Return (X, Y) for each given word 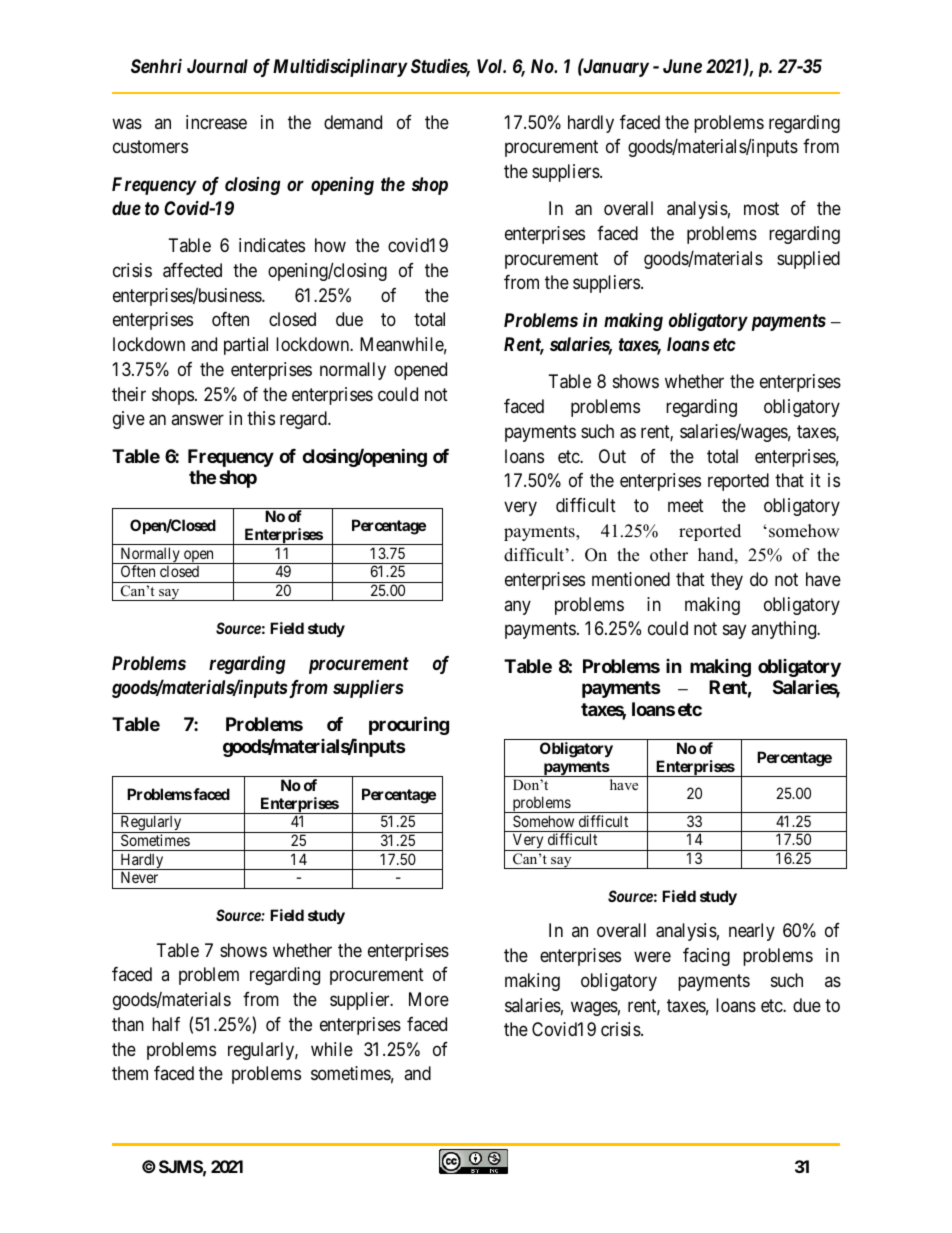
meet (686, 505)
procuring (409, 725)
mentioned (631, 579)
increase (216, 122)
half (166, 1024)
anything (785, 630)
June (682, 66)
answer (197, 420)
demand (353, 122)
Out (612, 456)
